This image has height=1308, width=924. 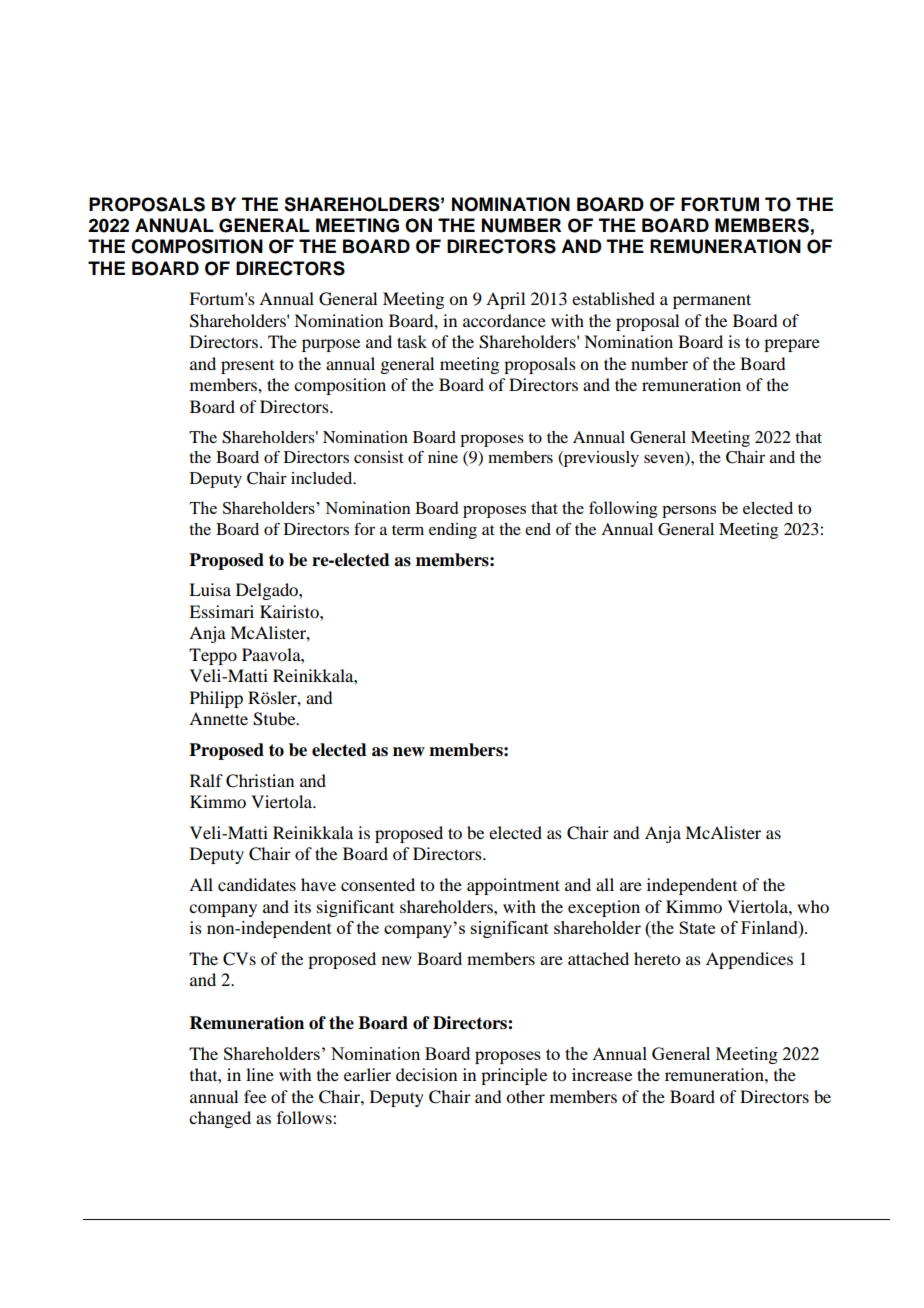 What do you see at coordinates (275, 719) in the image?
I see `Stube` at bounding box center [275, 719].
